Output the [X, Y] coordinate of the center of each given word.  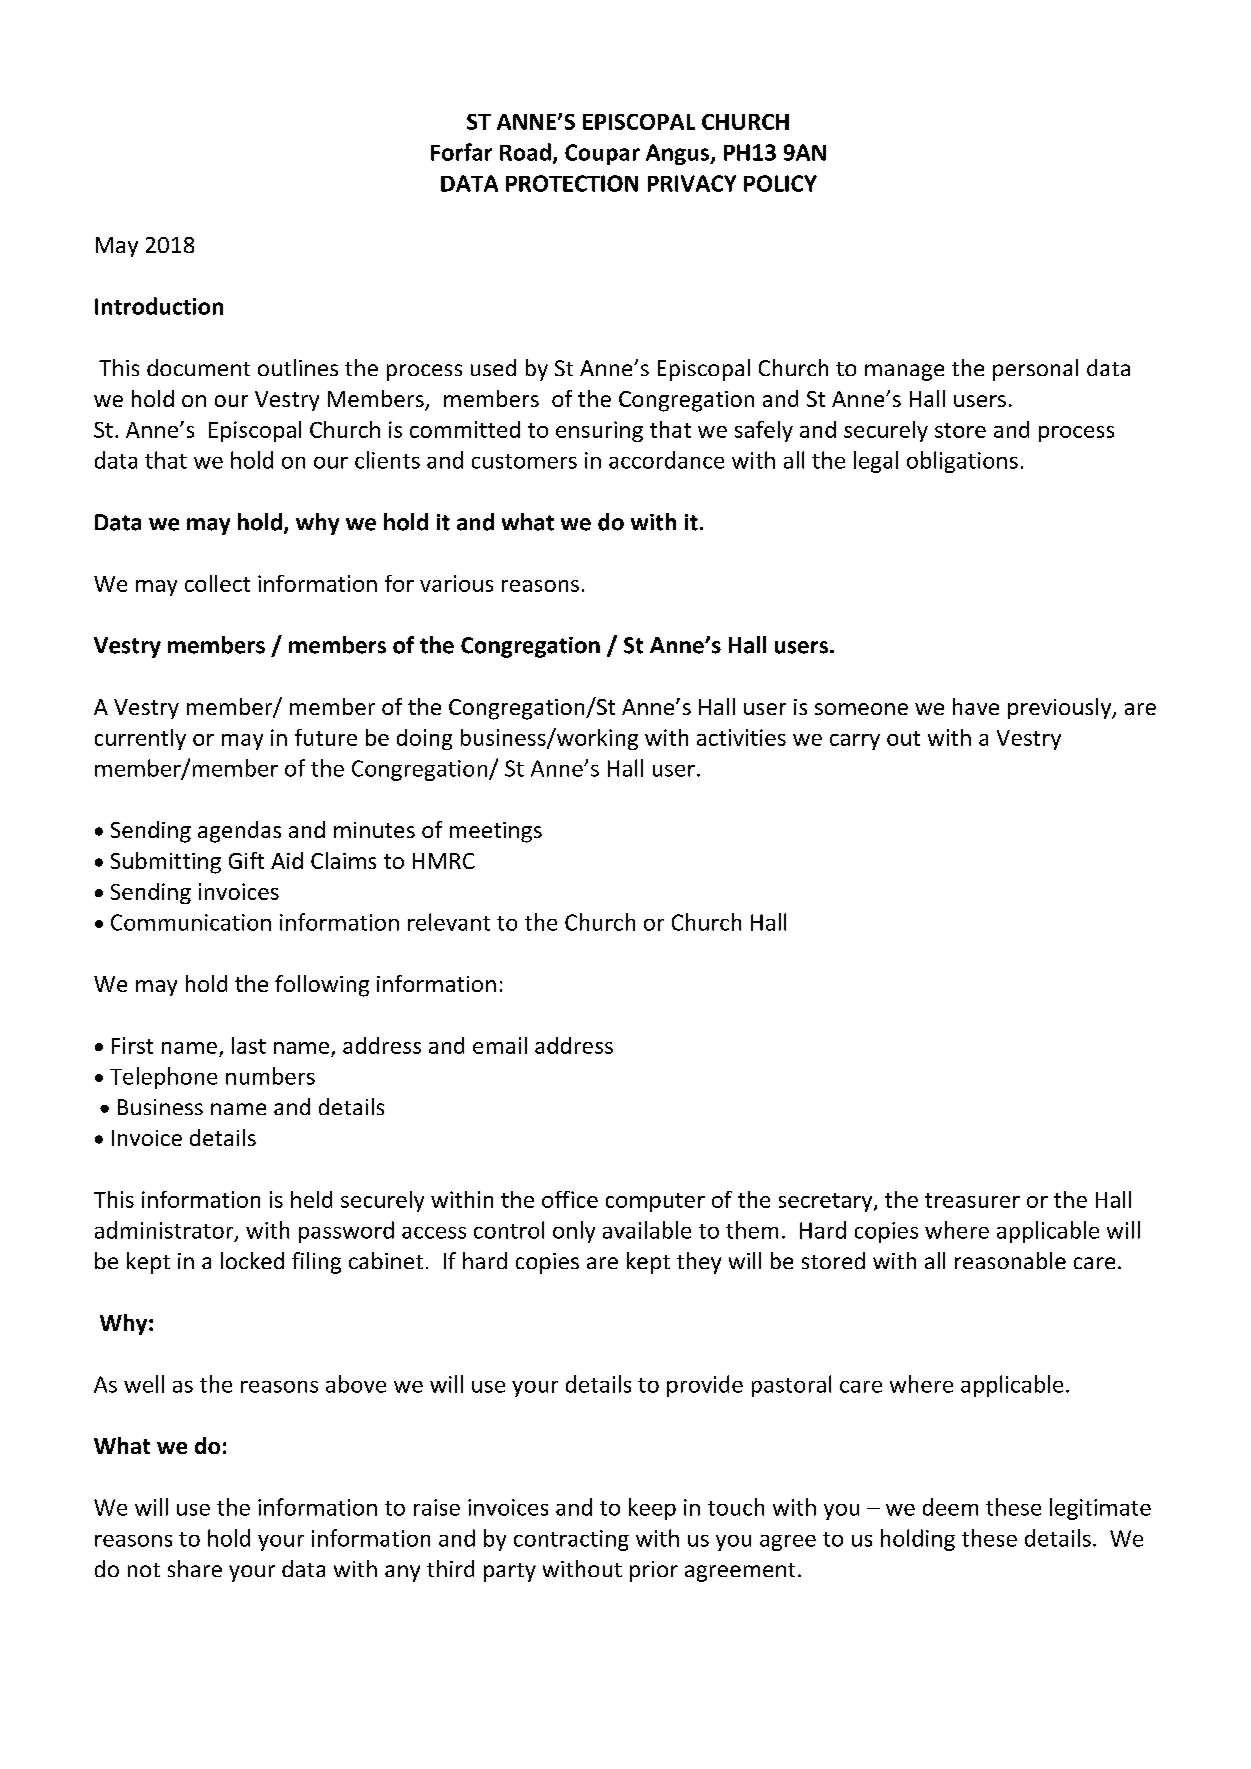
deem [950, 1507]
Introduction [159, 306]
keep [652, 1509]
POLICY [780, 183]
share [195, 1568]
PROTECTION [572, 183]
